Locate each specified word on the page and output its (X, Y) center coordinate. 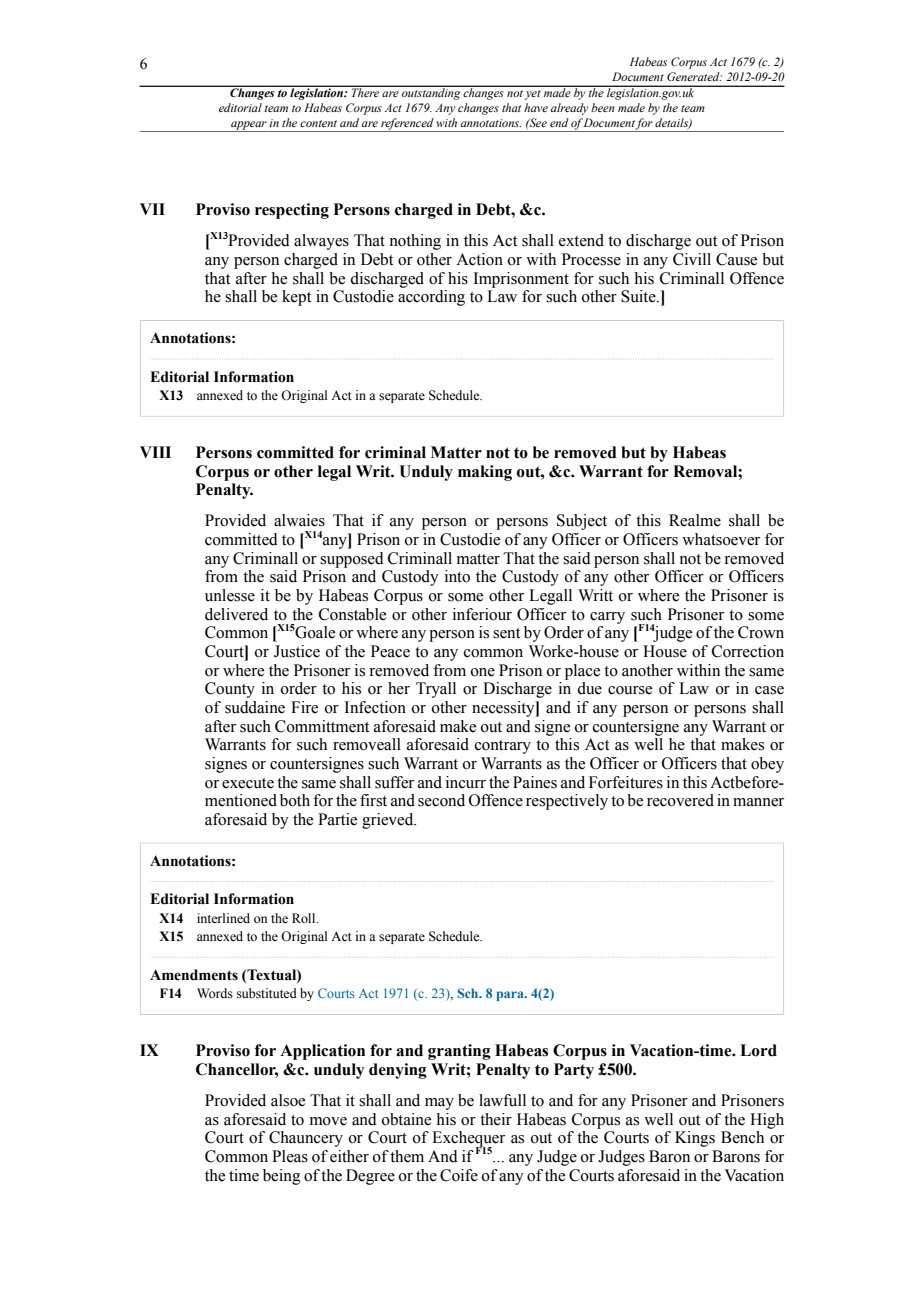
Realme (695, 520)
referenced (407, 125)
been (603, 107)
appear (249, 126)
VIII (155, 452)
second (441, 800)
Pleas (290, 1156)
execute (248, 783)
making (485, 473)
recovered (680, 800)
